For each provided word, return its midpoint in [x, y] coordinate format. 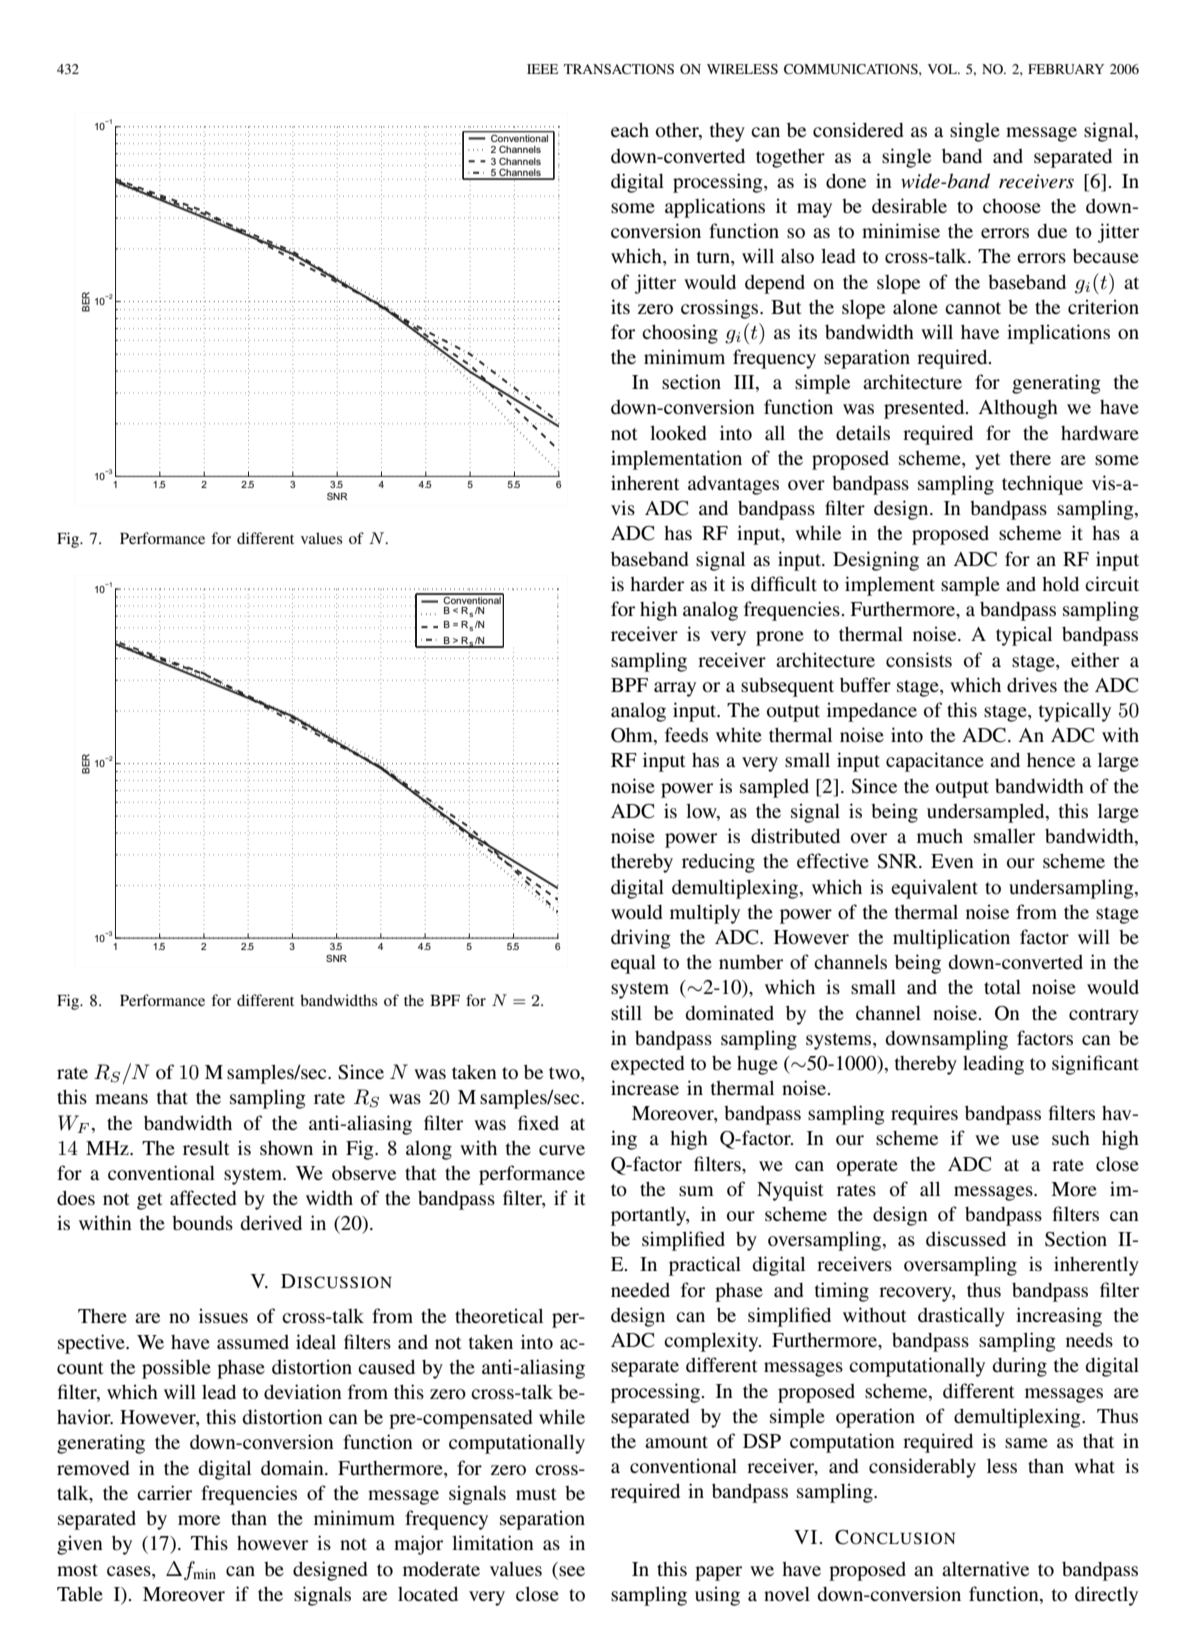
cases [130, 1571]
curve [562, 1150]
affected [203, 1197]
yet [988, 461]
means [121, 1099]
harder [657, 584]
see [572, 1571]
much [940, 835]
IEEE [542, 69]
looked [678, 433]
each [630, 129]
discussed [966, 1238]
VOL [943, 69]
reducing [718, 863]
